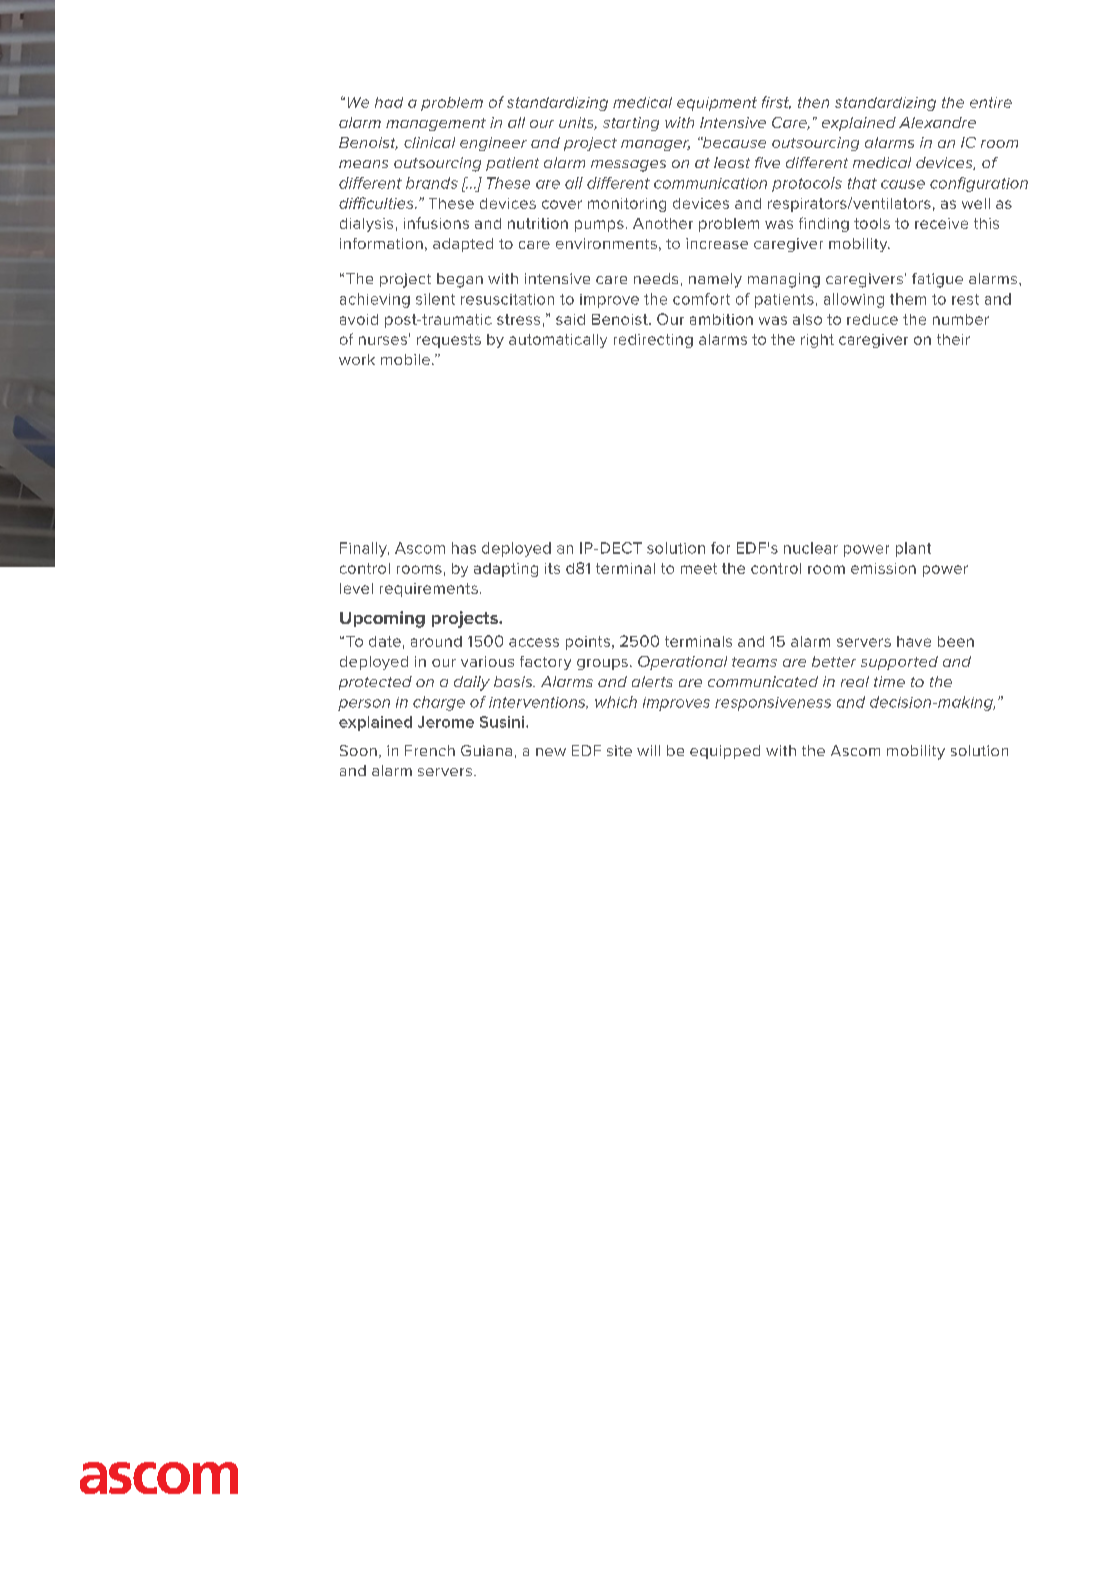  I want to click on requests, so click(449, 341).
